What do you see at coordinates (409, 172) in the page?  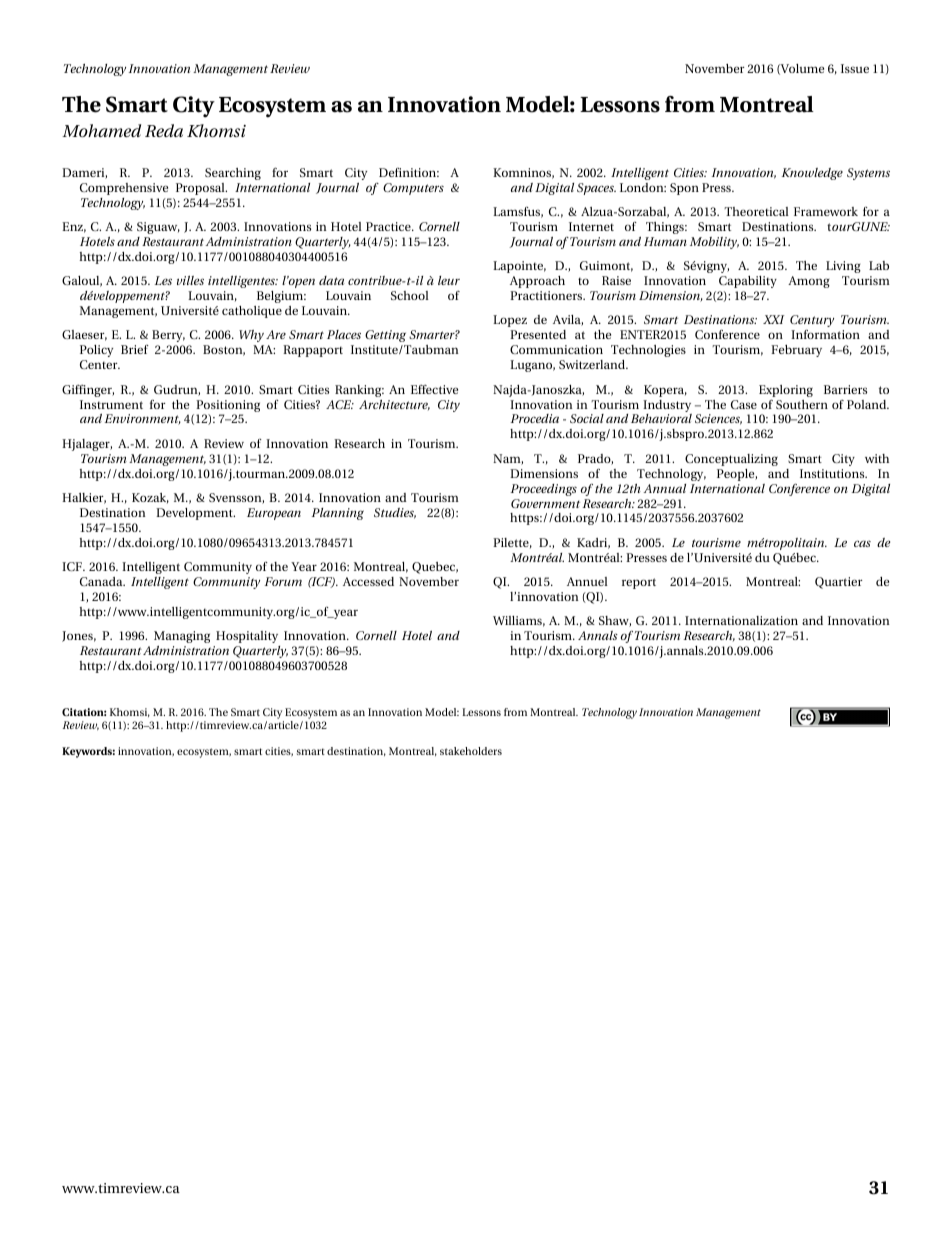 I see `Definition` at bounding box center [409, 172].
